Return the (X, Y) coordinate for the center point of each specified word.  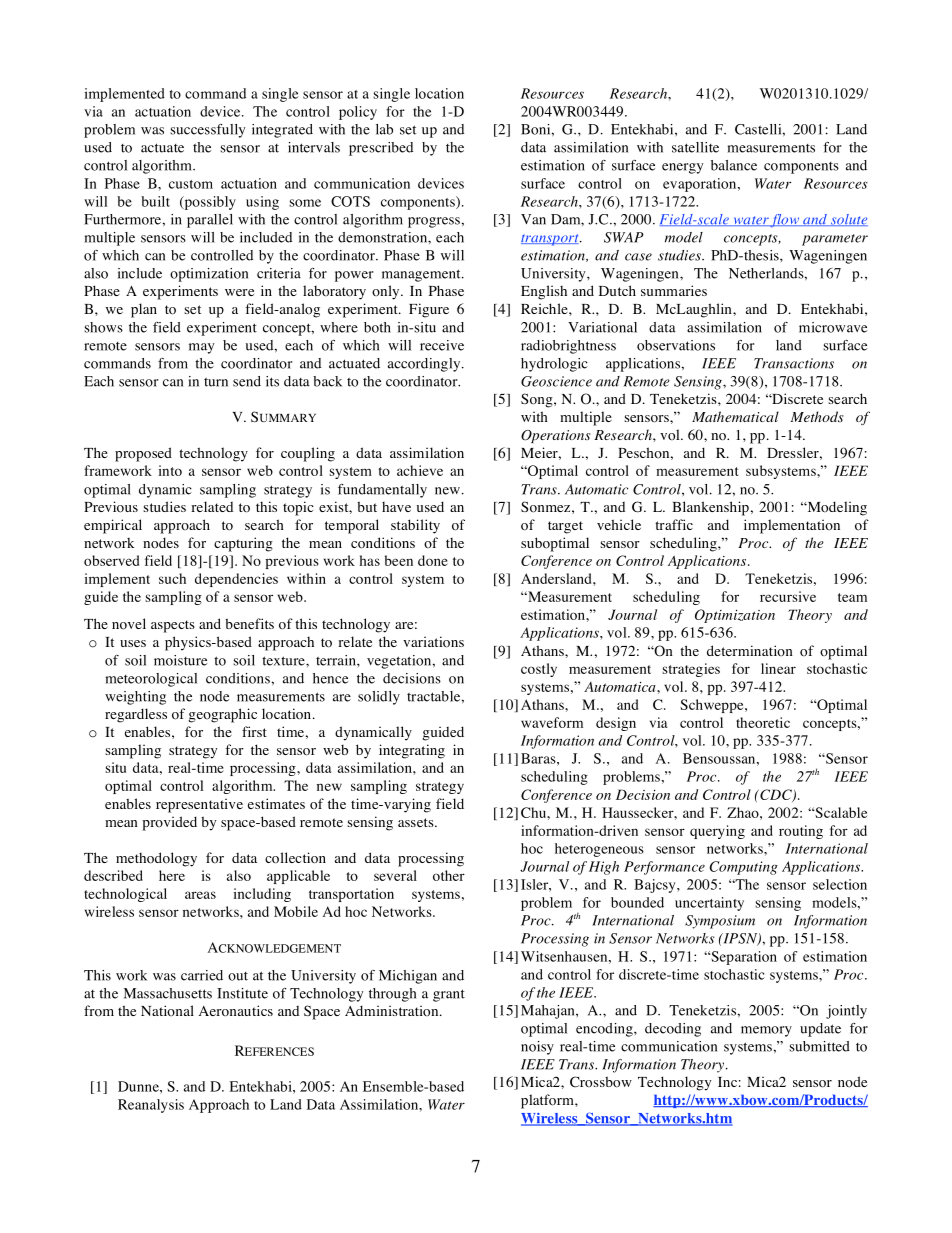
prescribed (381, 149)
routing (801, 832)
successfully (207, 131)
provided (169, 823)
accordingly (425, 365)
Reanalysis (151, 1106)
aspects (173, 626)
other (449, 875)
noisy (537, 1048)
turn (216, 382)
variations (433, 642)
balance (734, 165)
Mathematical (735, 416)
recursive (788, 596)
